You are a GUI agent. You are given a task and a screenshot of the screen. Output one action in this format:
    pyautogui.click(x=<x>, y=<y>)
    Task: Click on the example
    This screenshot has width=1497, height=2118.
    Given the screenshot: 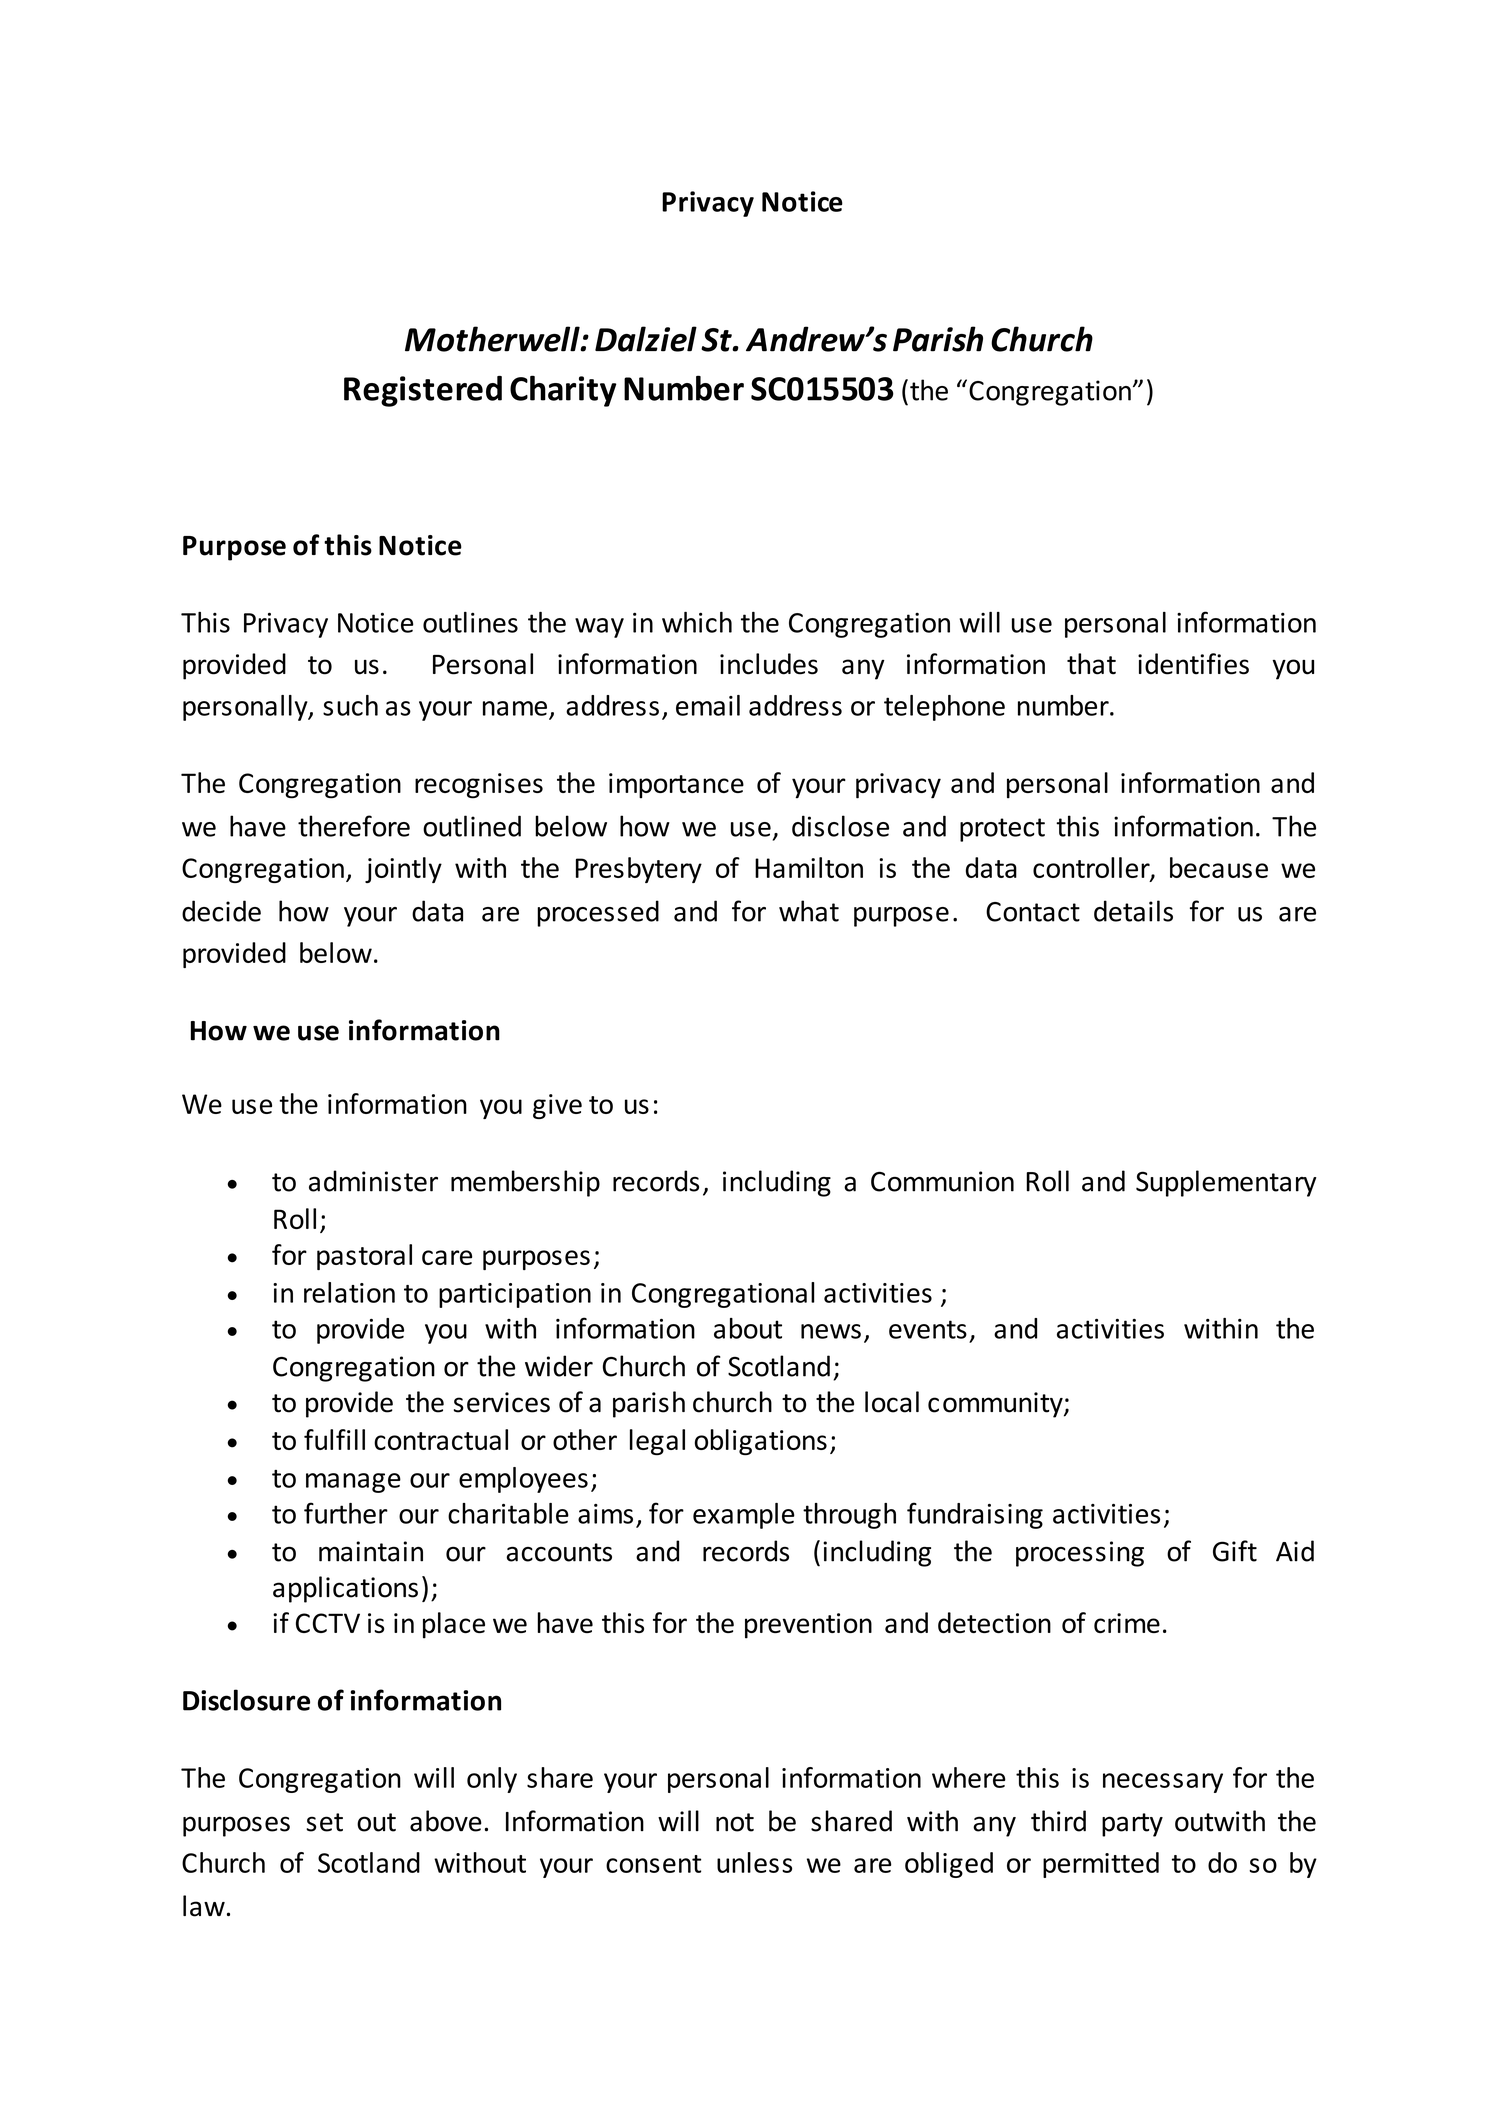 What is the action you would take?
    pyautogui.click(x=744, y=1516)
